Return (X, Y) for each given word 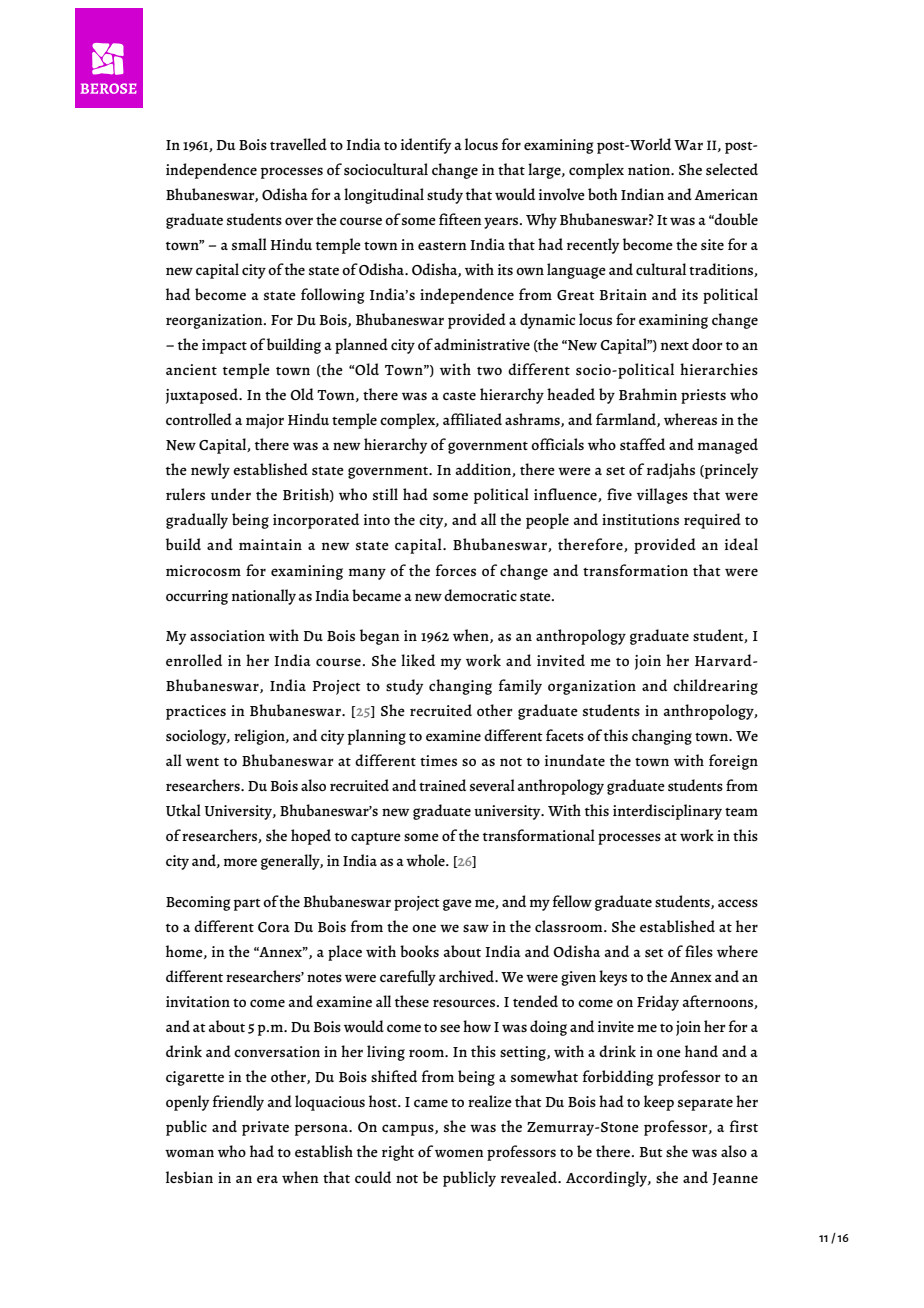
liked (418, 660)
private (265, 1128)
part (247, 905)
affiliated (472, 419)
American (726, 194)
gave (457, 905)
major (265, 421)
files (699, 951)
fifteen (460, 219)
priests (703, 396)
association (227, 635)
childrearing (715, 687)
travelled (298, 144)
